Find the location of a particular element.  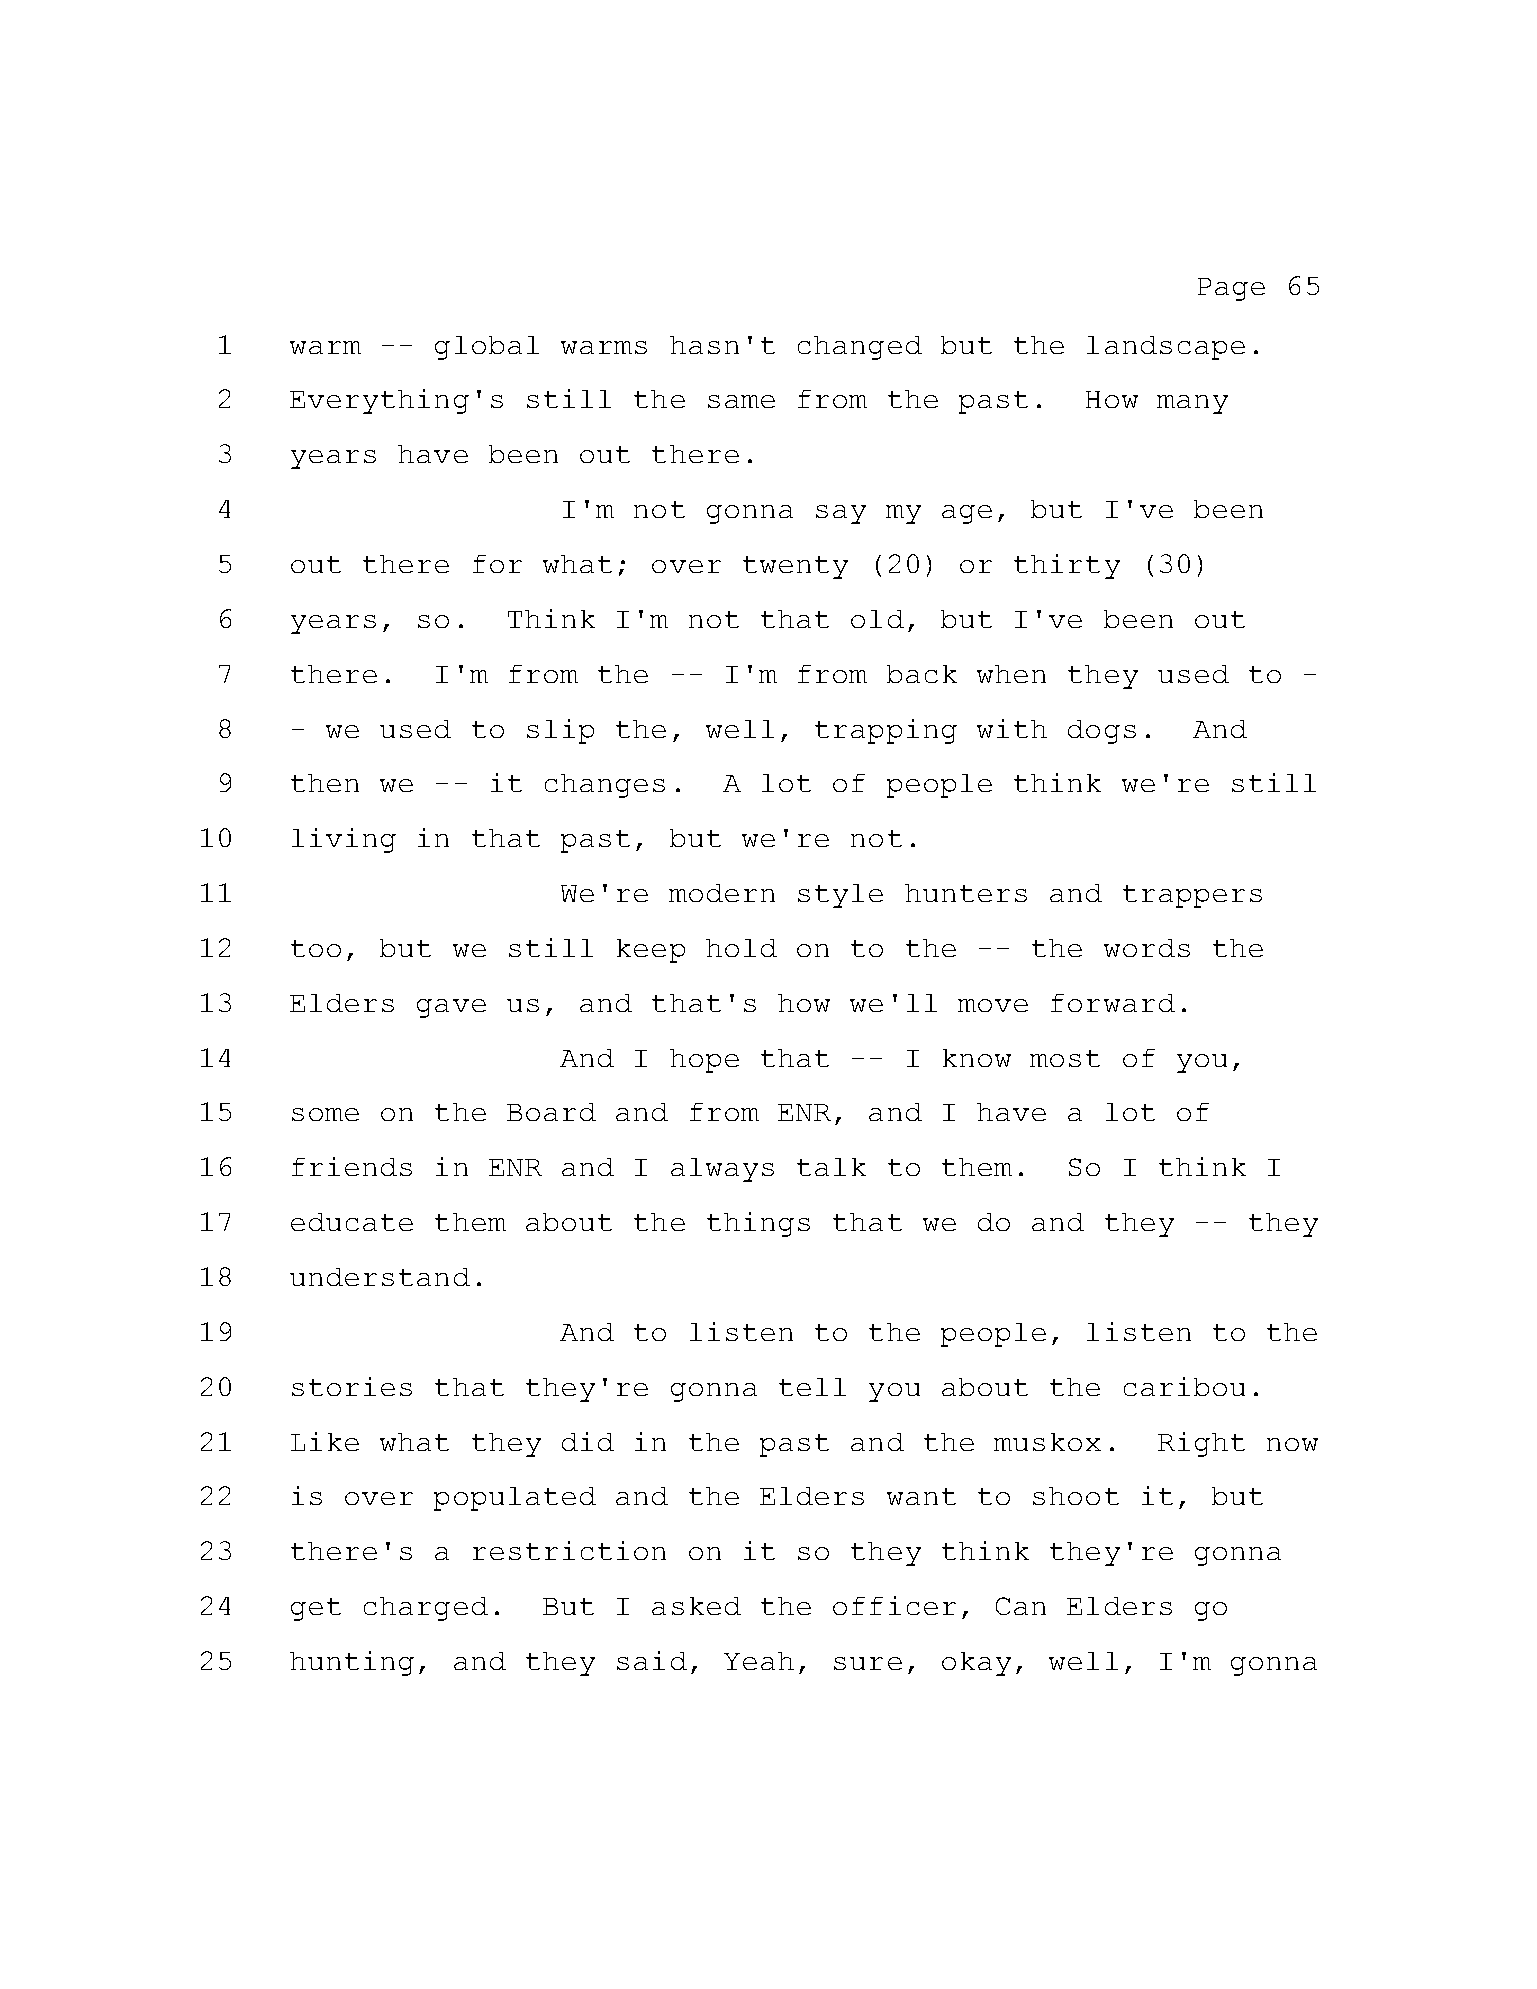

slip is located at coordinates (560, 731).
